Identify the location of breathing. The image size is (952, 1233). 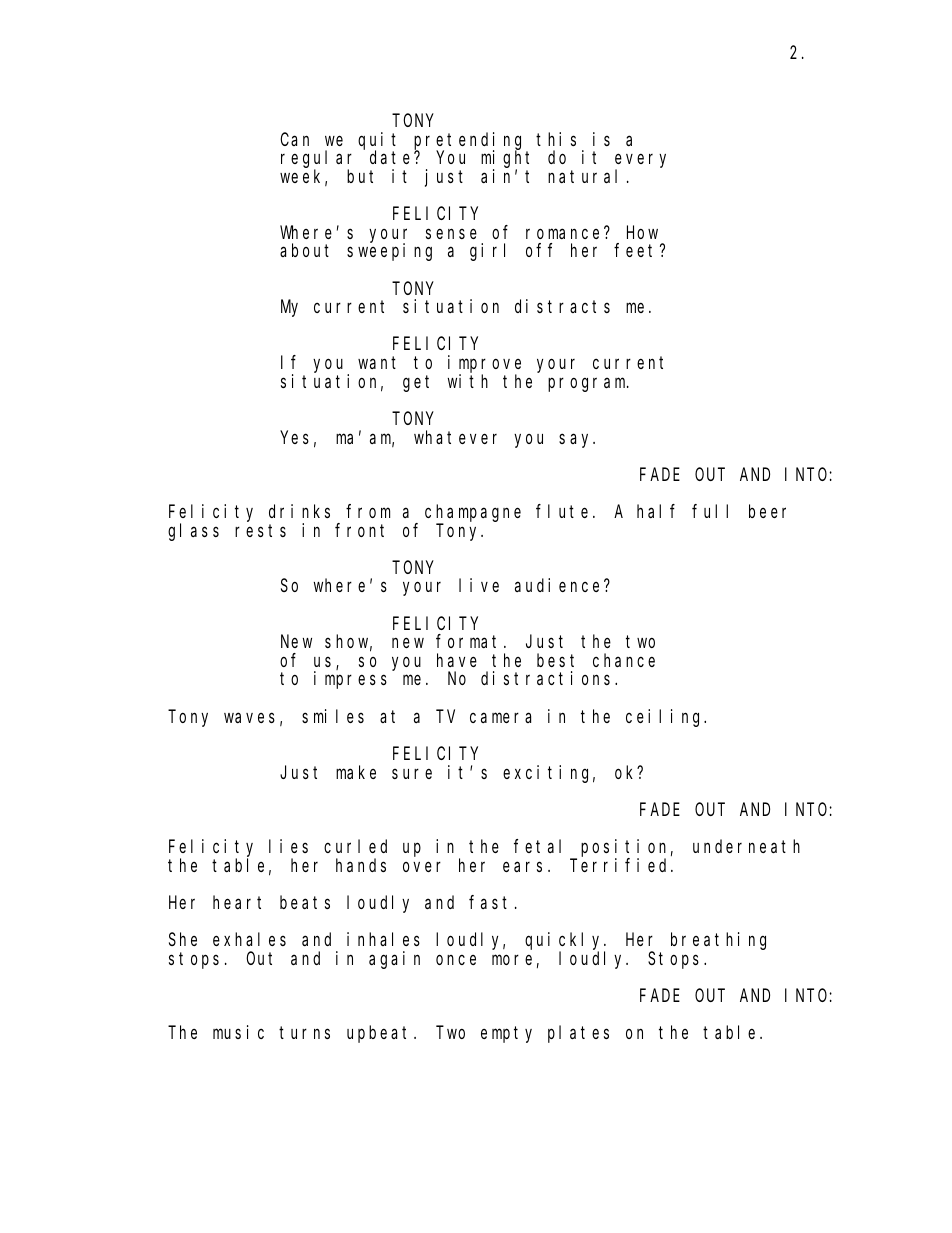
(718, 941).
